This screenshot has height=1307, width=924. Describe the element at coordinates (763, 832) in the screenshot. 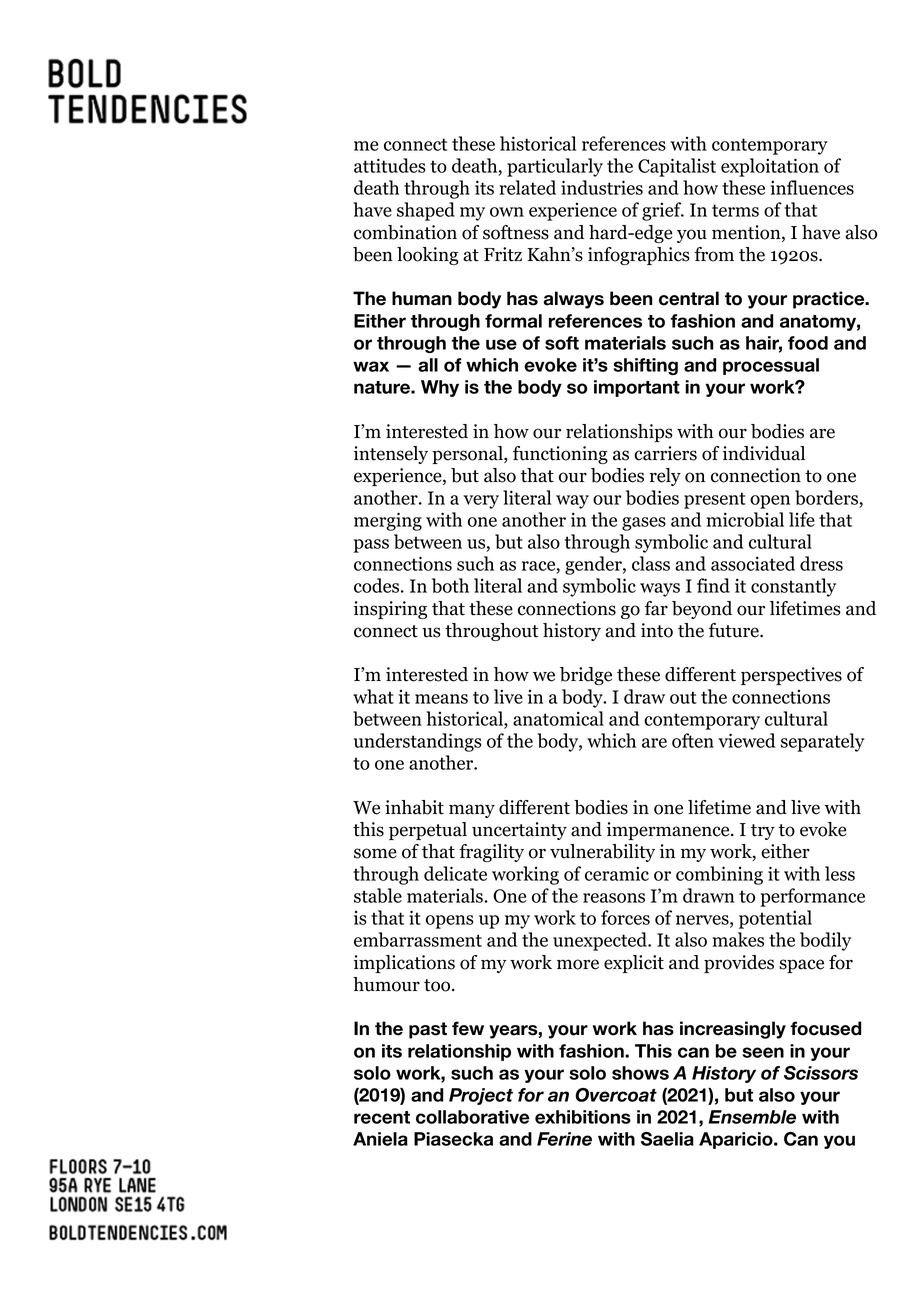

I see `try` at that location.
